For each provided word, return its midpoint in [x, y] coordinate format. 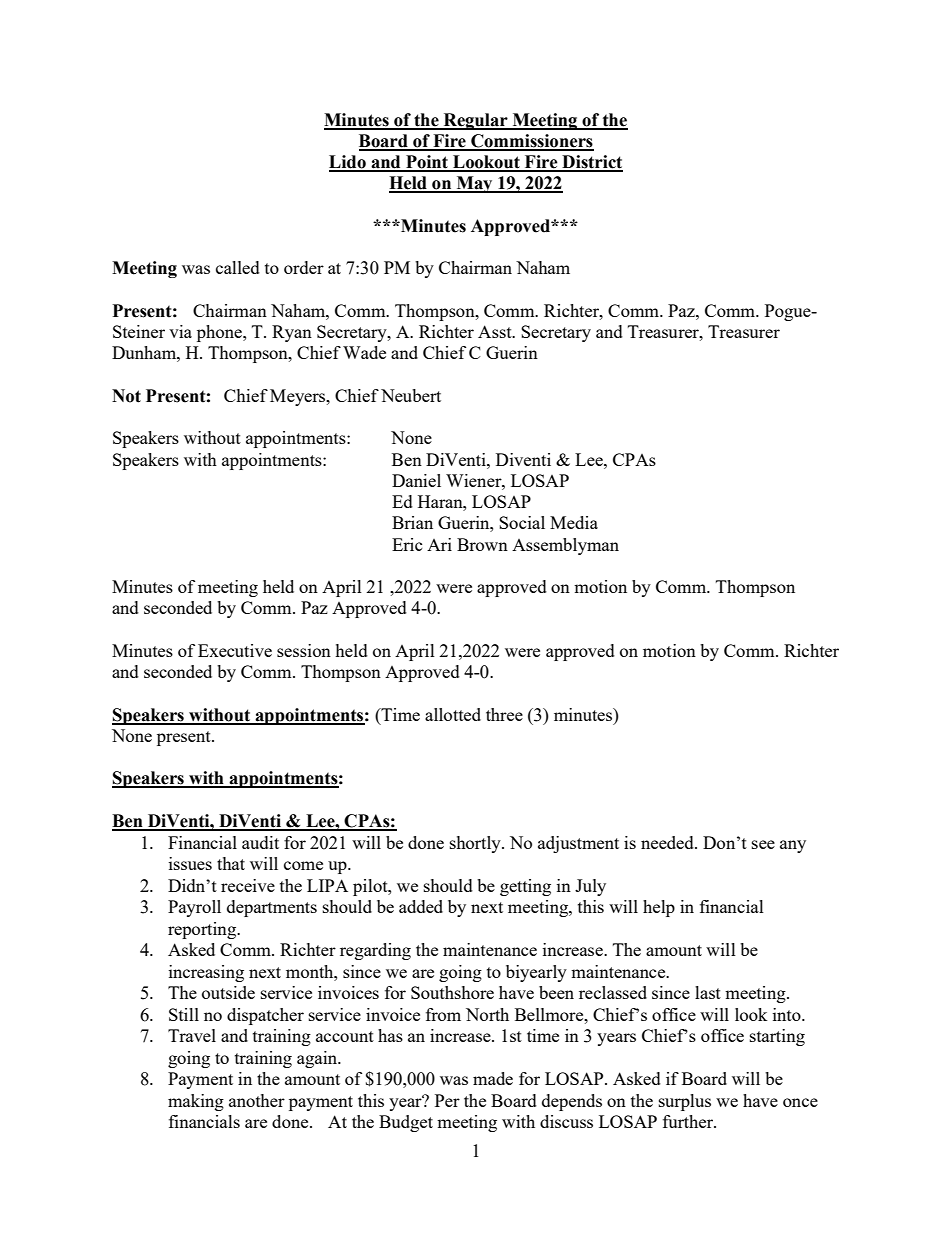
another [257, 1100]
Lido [348, 163]
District [591, 163]
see [763, 844]
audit [260, 842]
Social [522, 522]
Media [574, 522]
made [493, 1078]
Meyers [299, 397]
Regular [475, 121]
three [504, 714]
